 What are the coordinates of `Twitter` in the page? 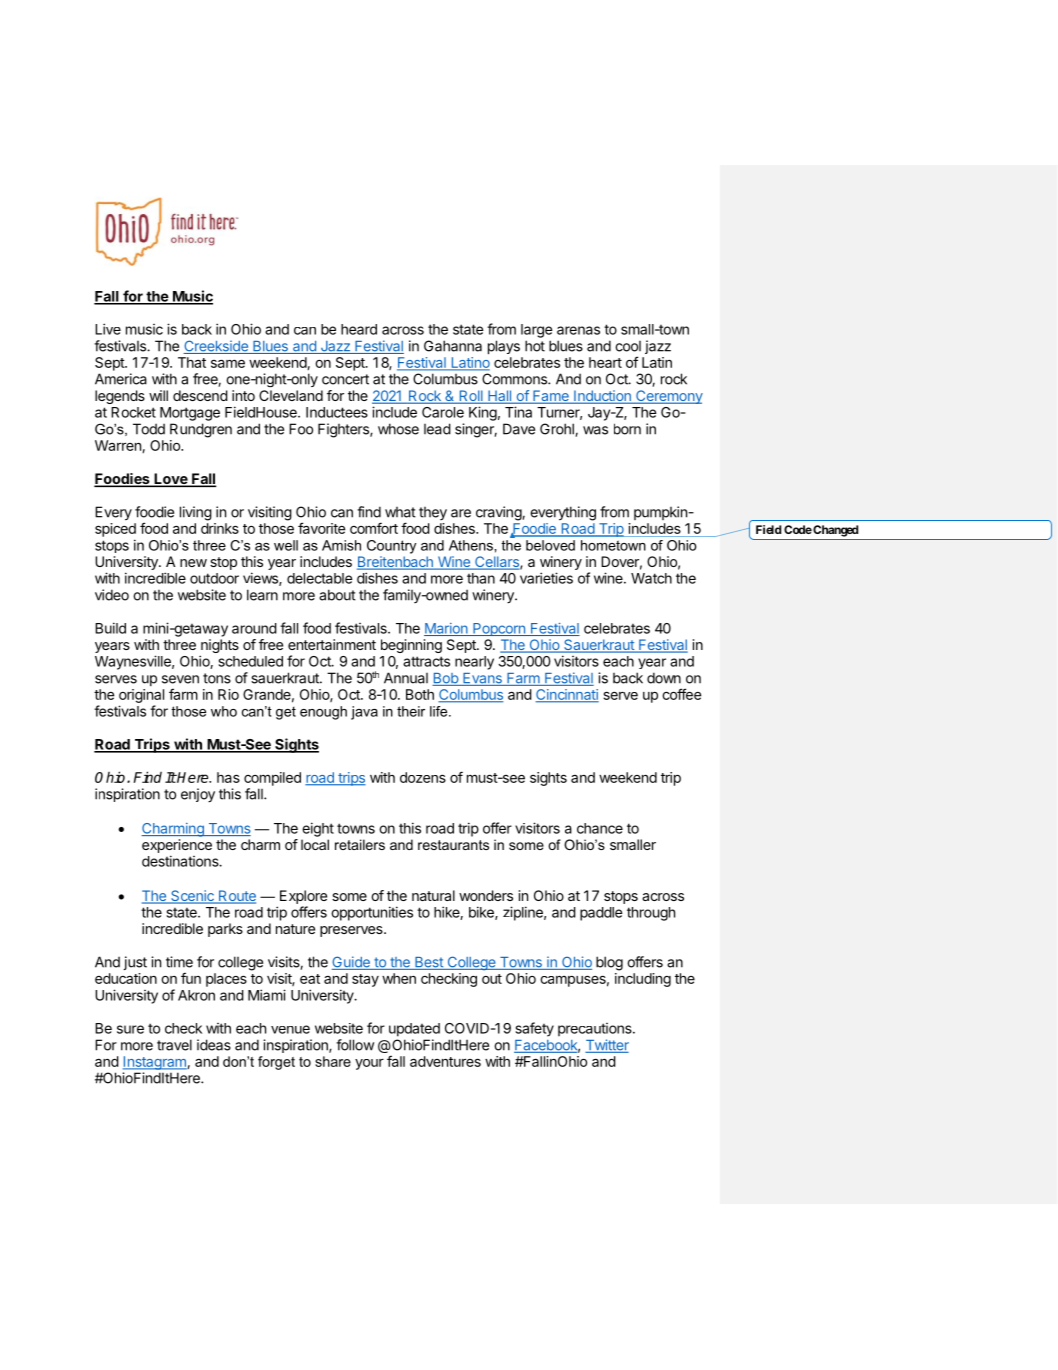 It's located at (607, 1046).
